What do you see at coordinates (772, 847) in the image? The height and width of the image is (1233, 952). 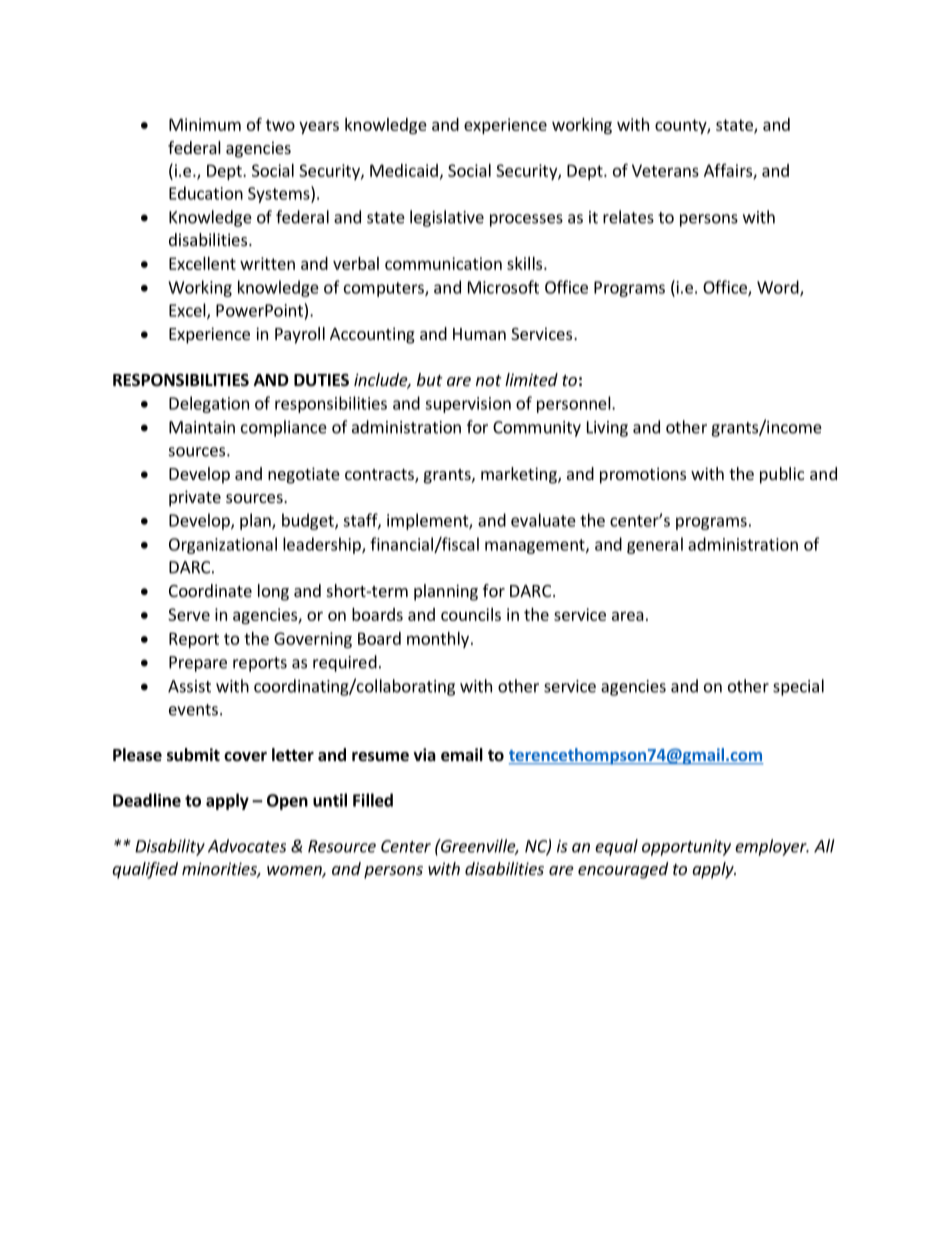 I see `employer` at bounding box center [772, 847].
